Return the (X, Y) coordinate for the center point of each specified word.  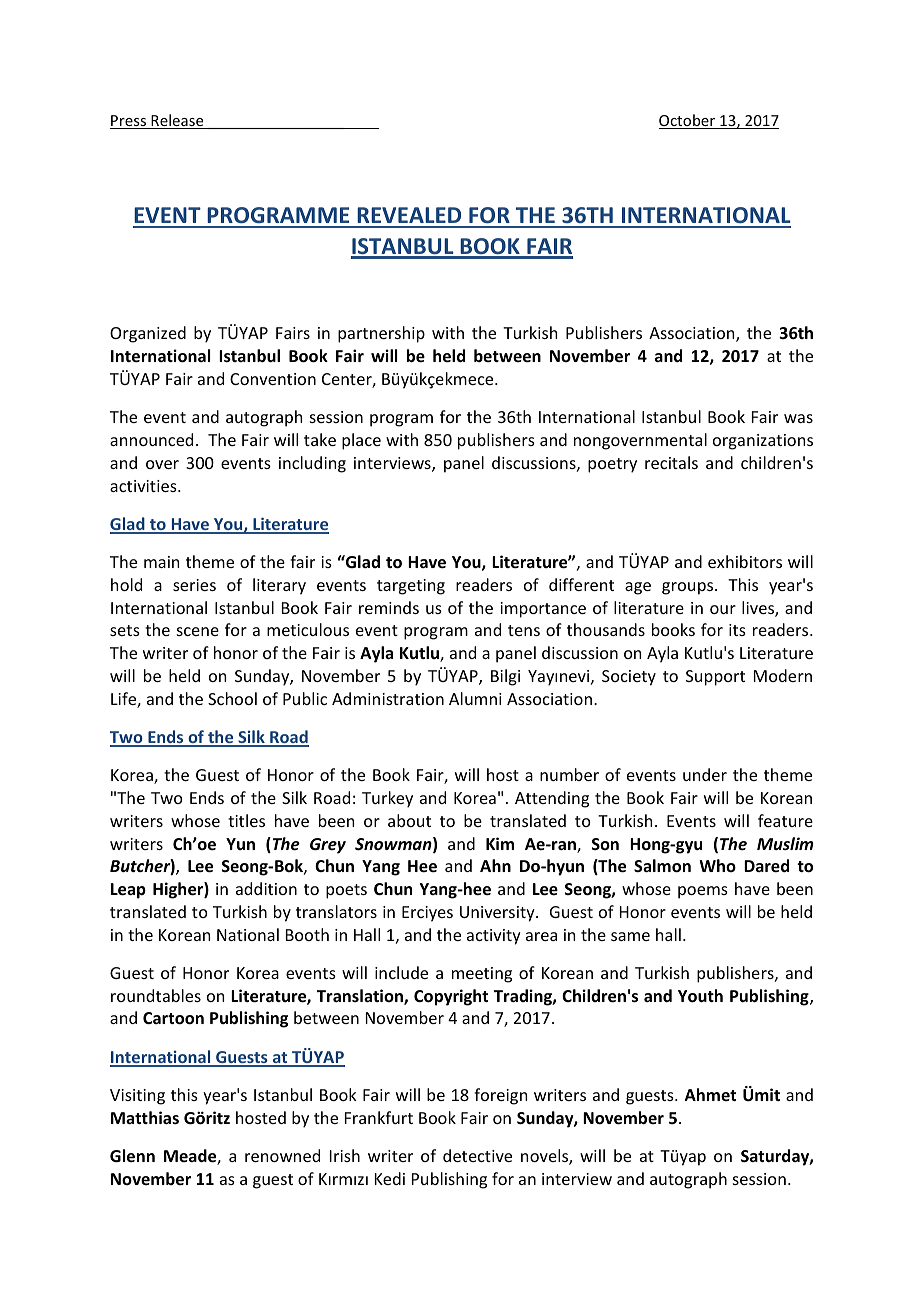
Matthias (145, 1117)
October (688, 121)
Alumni (475, 698)
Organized (148, 334)
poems (703, 892)
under (705, 774)
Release (177, 121)
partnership (381, 334)
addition (266, 888)
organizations (763, 442)
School (232, 698)
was (798, 418)
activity (494, 937)
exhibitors (745, 561)
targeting (411, 587)
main (161, 562)
